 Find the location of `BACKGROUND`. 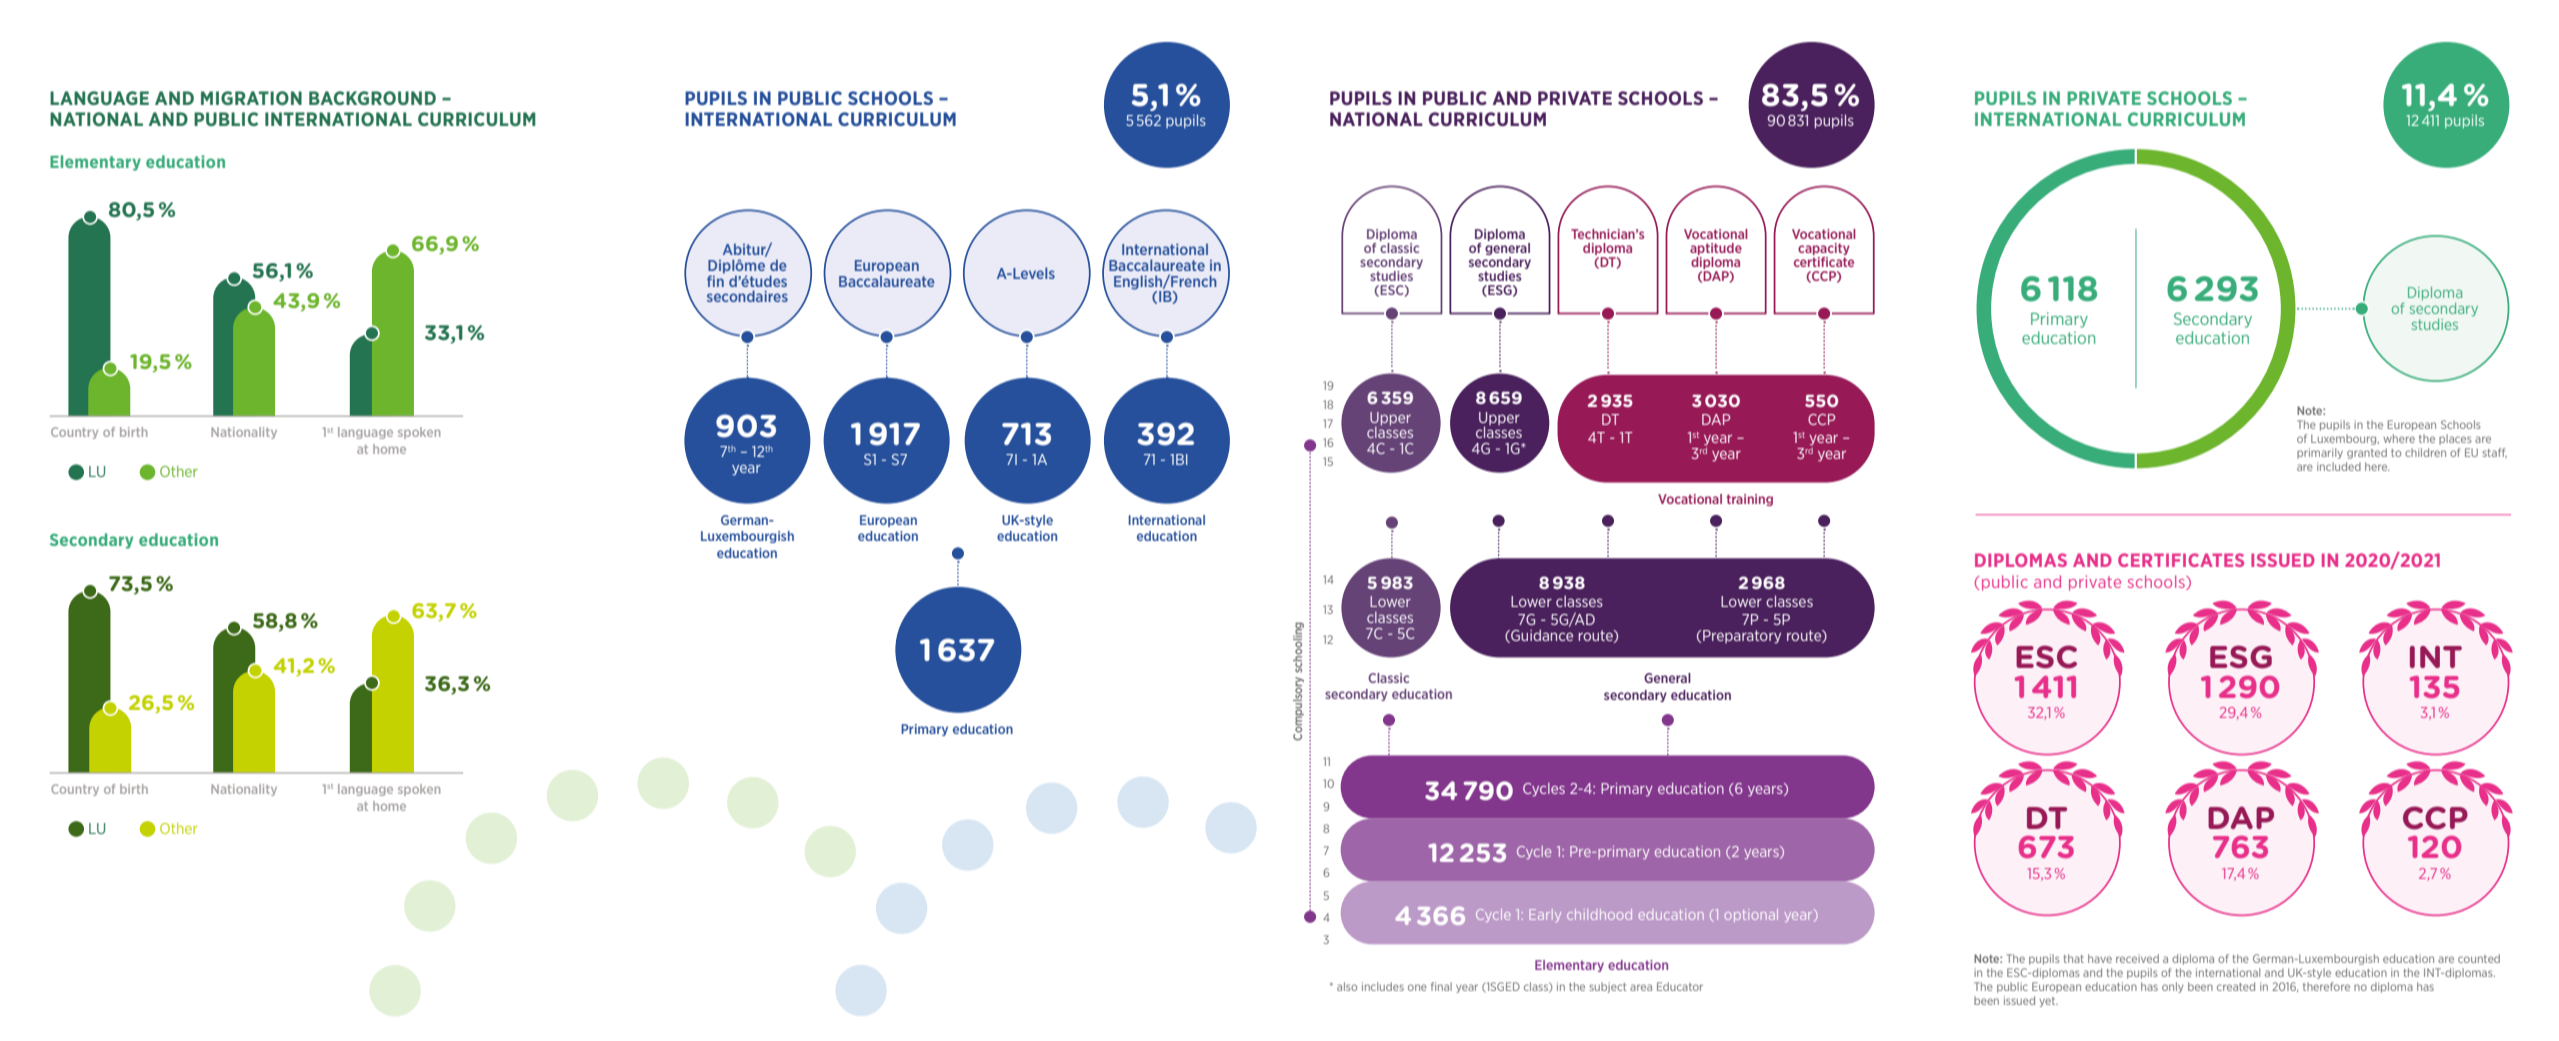

BACKGROUND is located at coordinates (372, 98).
